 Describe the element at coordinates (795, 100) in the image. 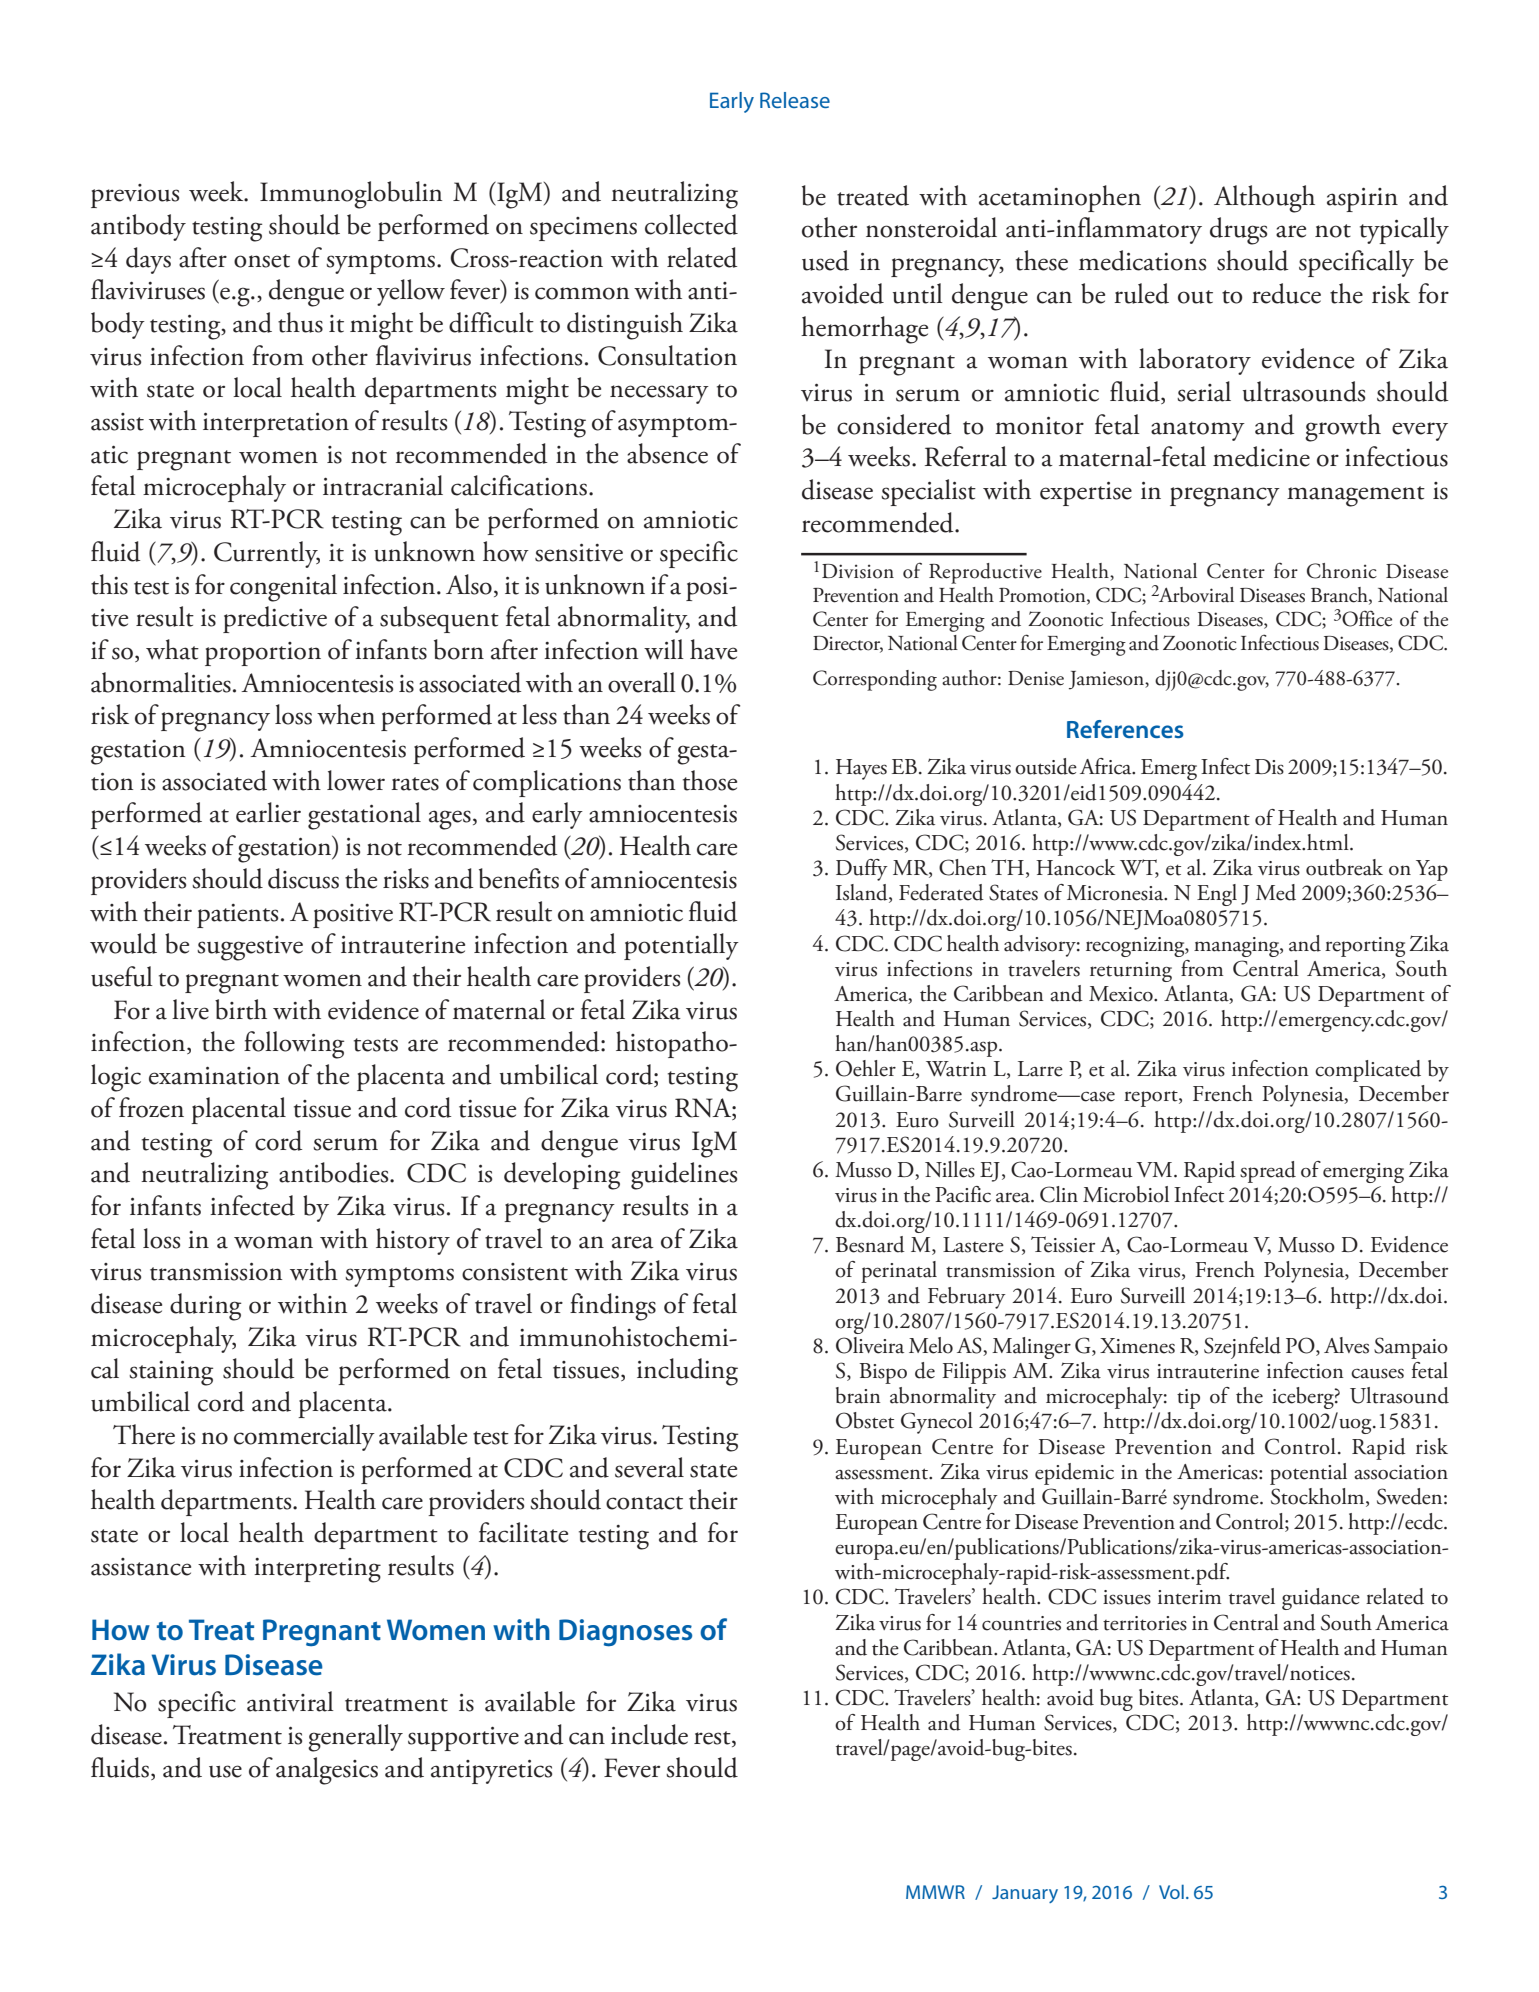

I see `Release` at that location.
